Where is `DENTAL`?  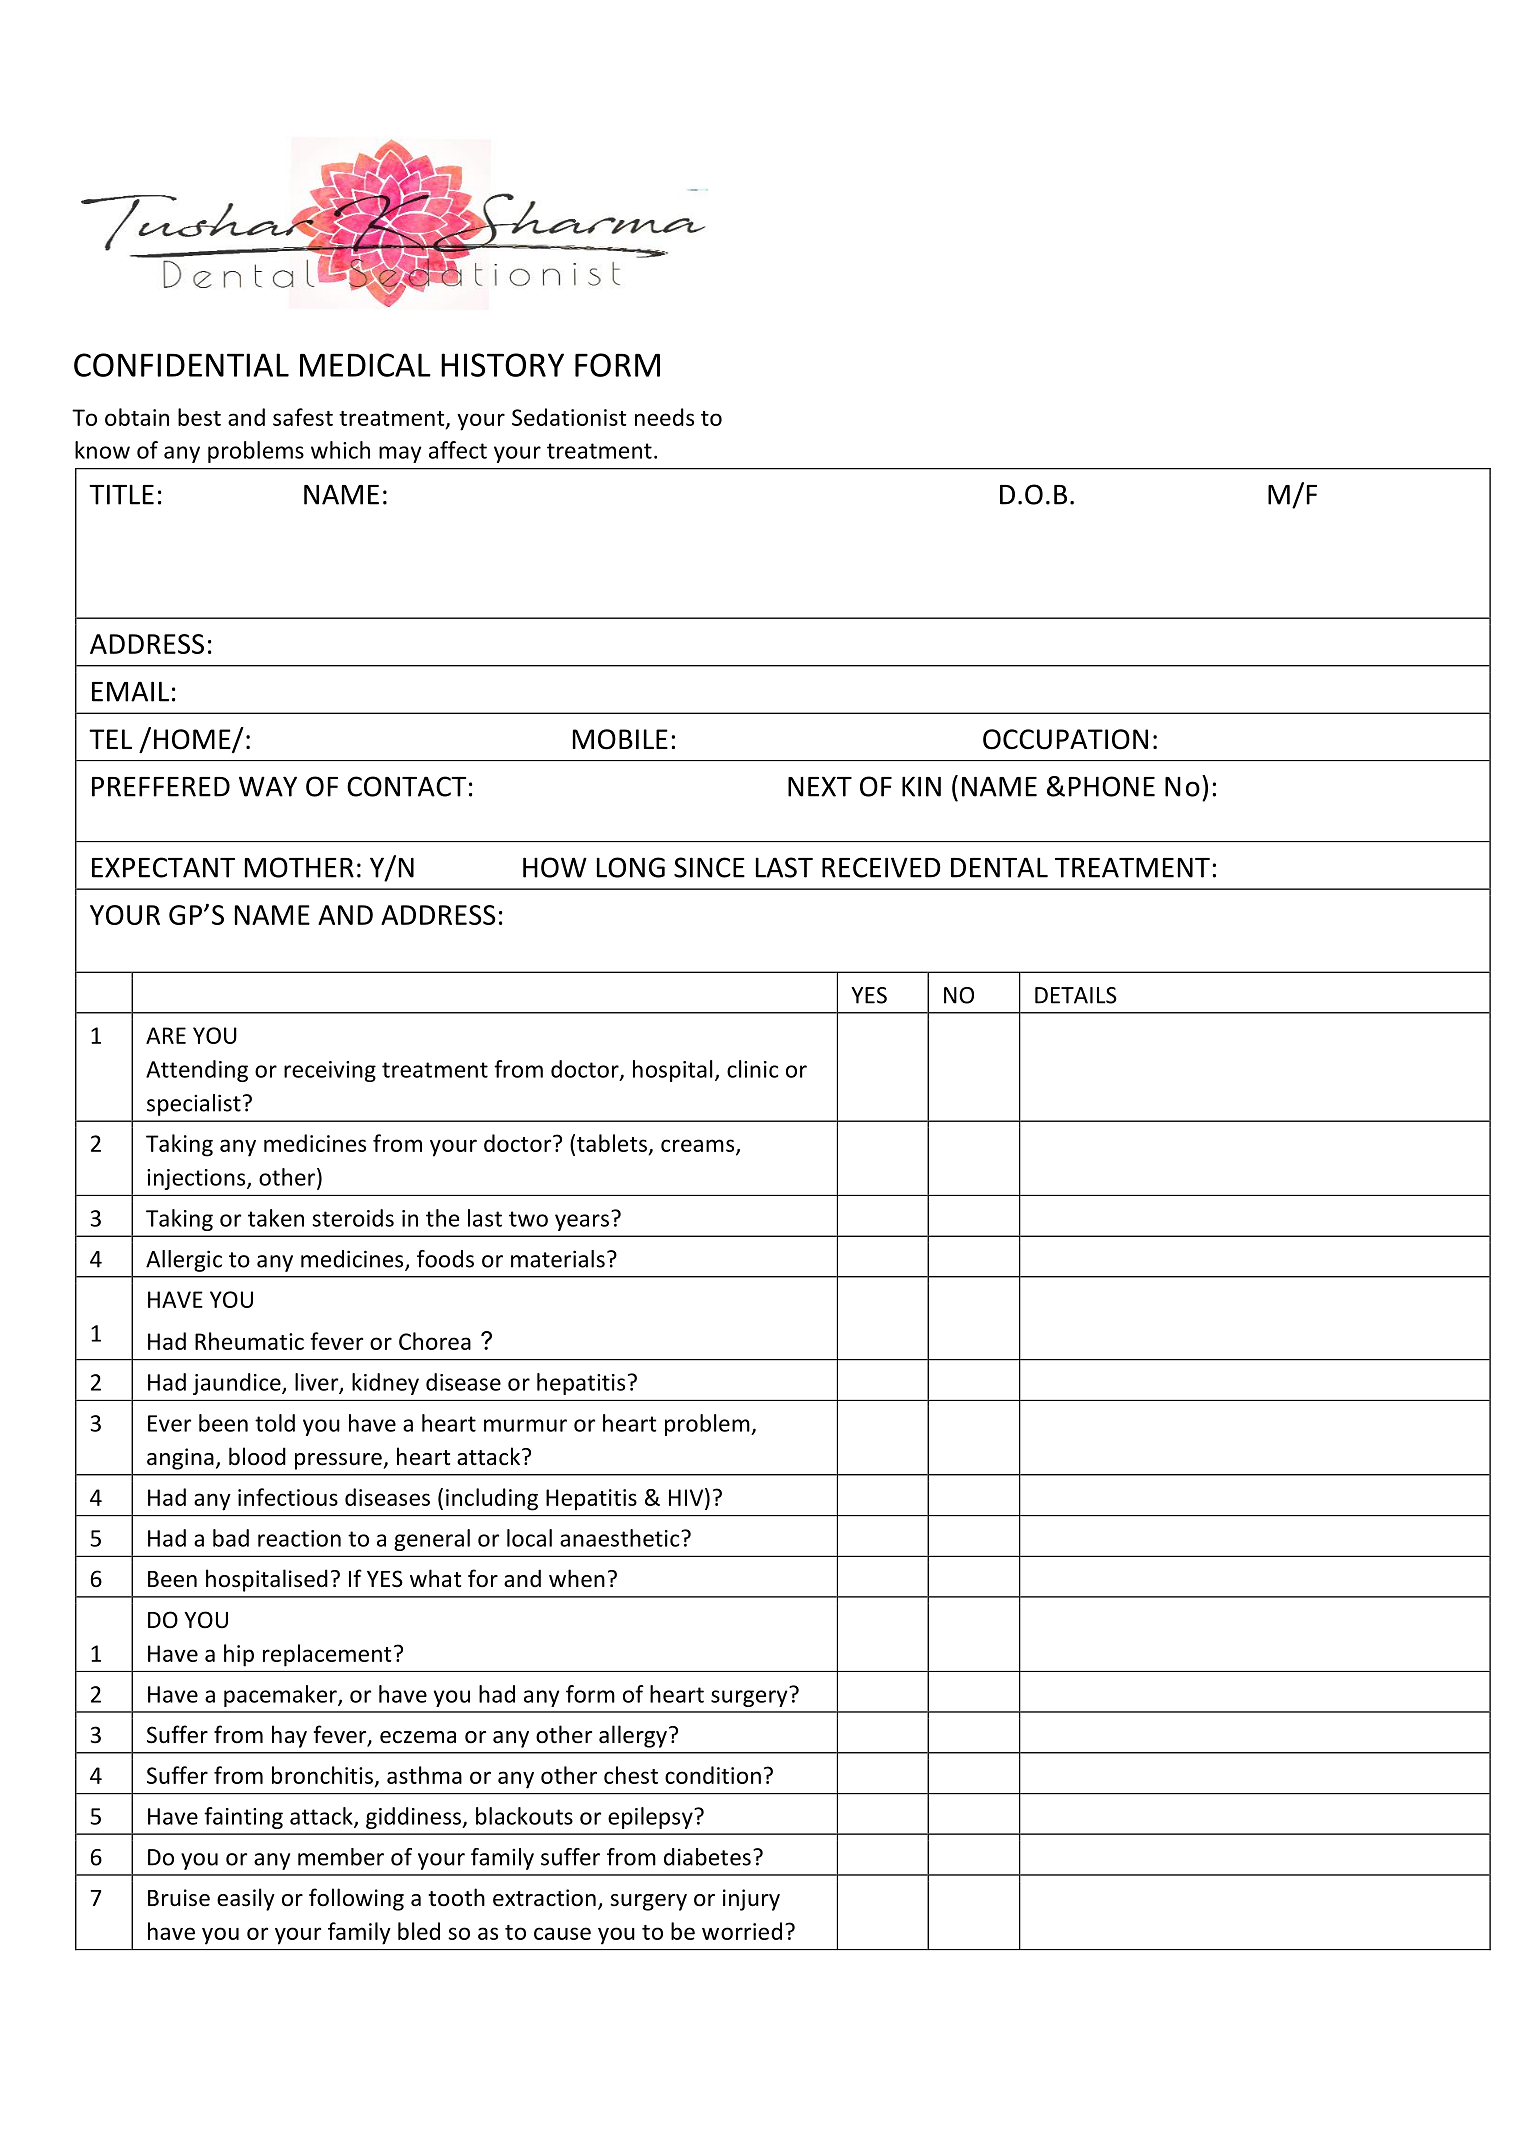
DENTAL is located at coordinates (999, 867).
